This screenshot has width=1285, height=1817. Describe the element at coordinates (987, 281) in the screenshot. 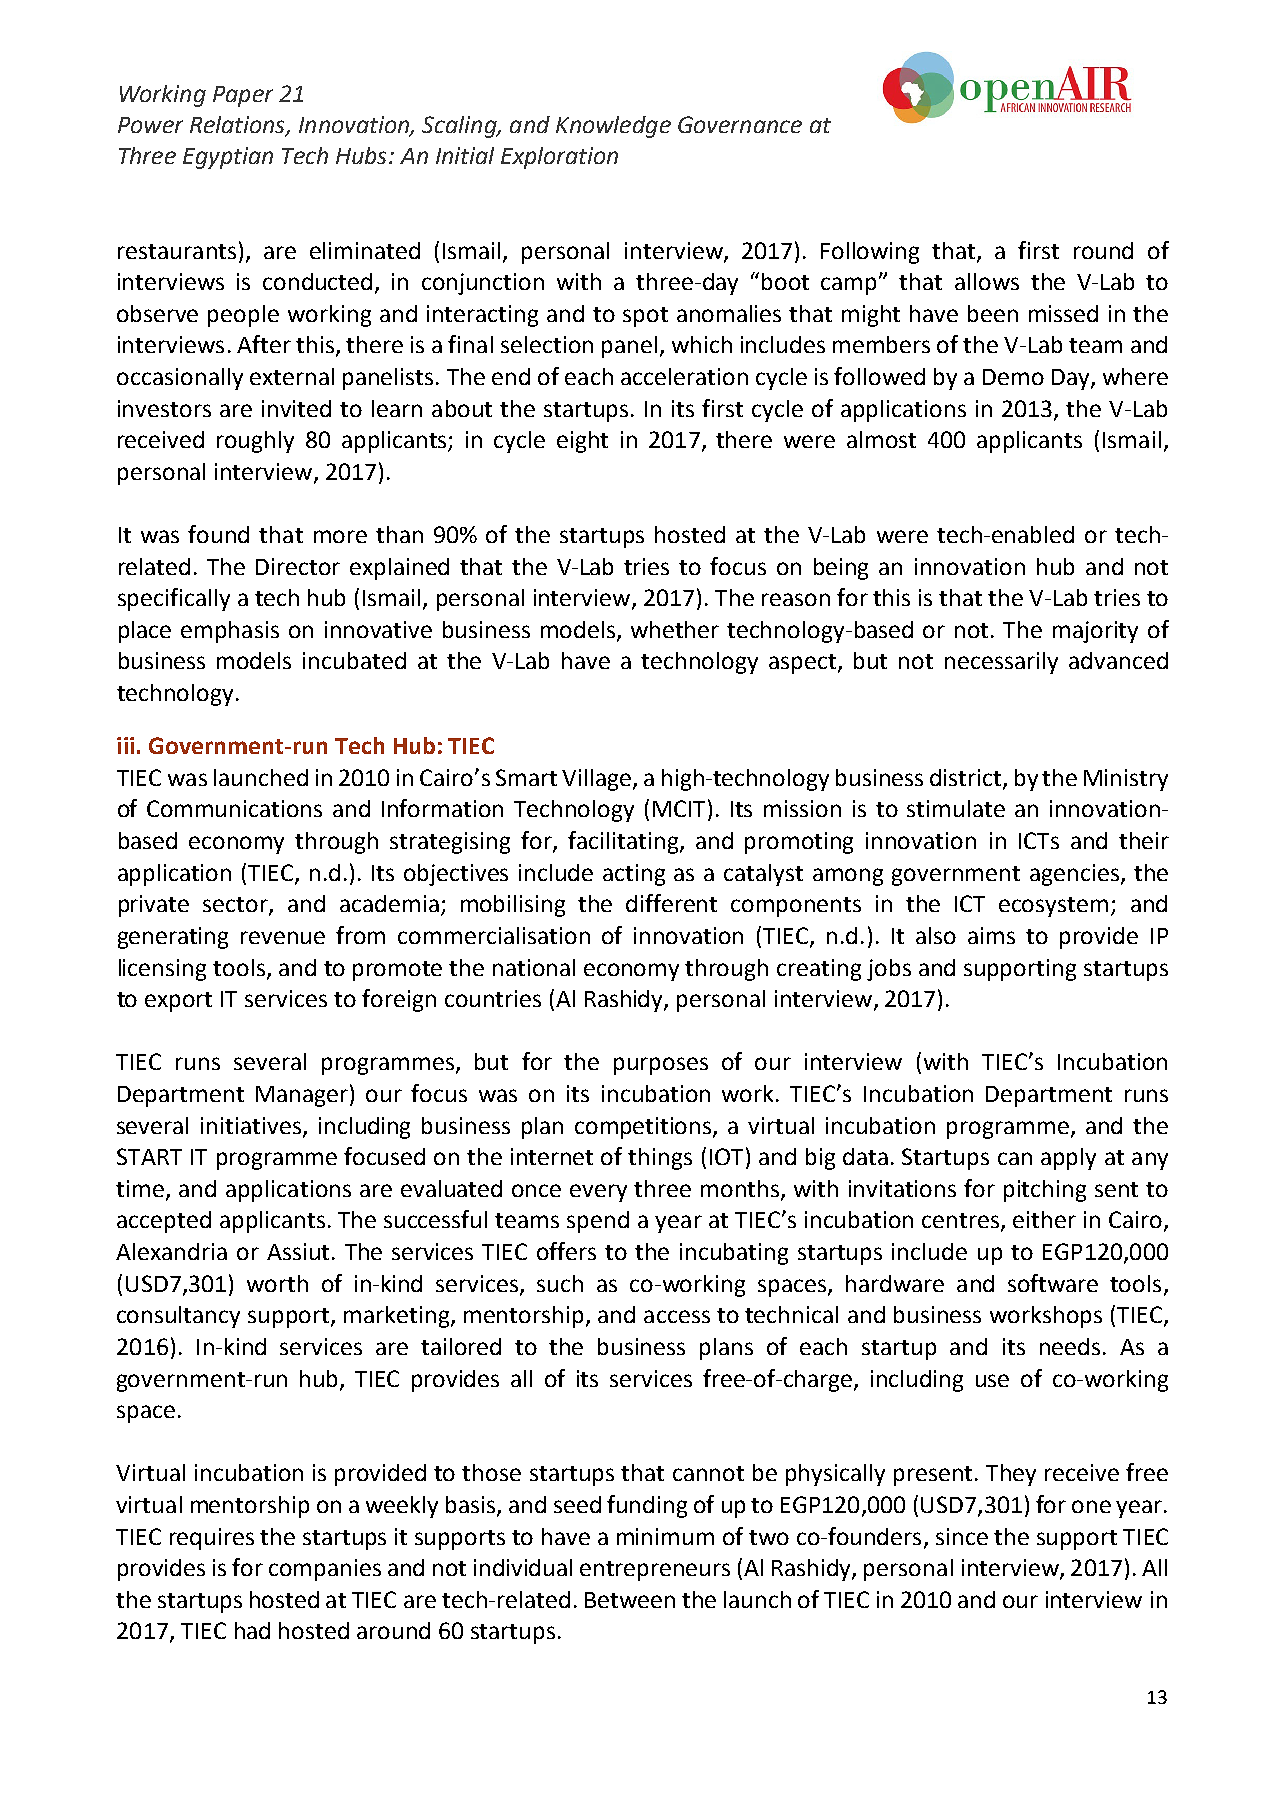

I see `allows` at that location.
